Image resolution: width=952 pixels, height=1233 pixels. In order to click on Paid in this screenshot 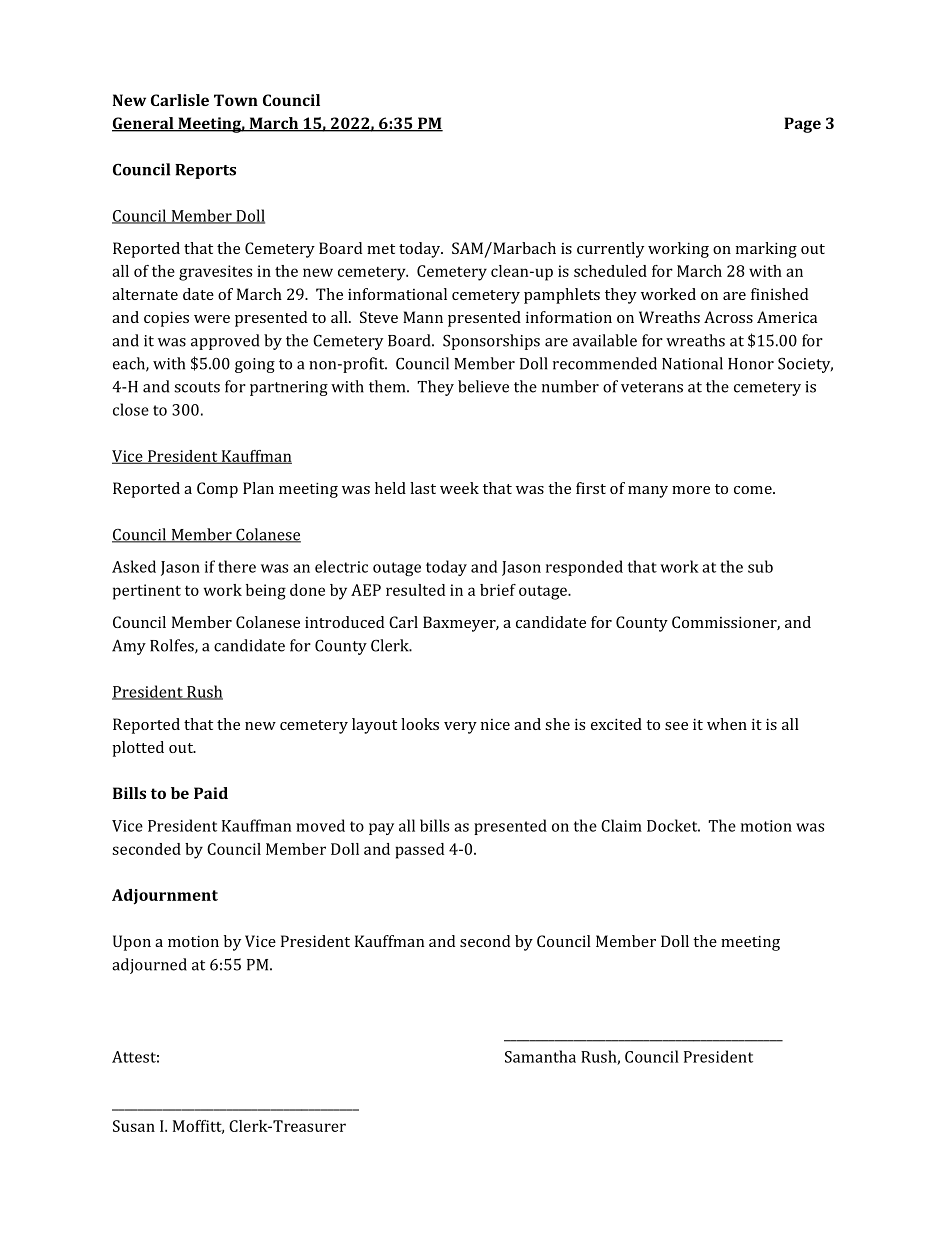, I will do `click(211, 793)`.
